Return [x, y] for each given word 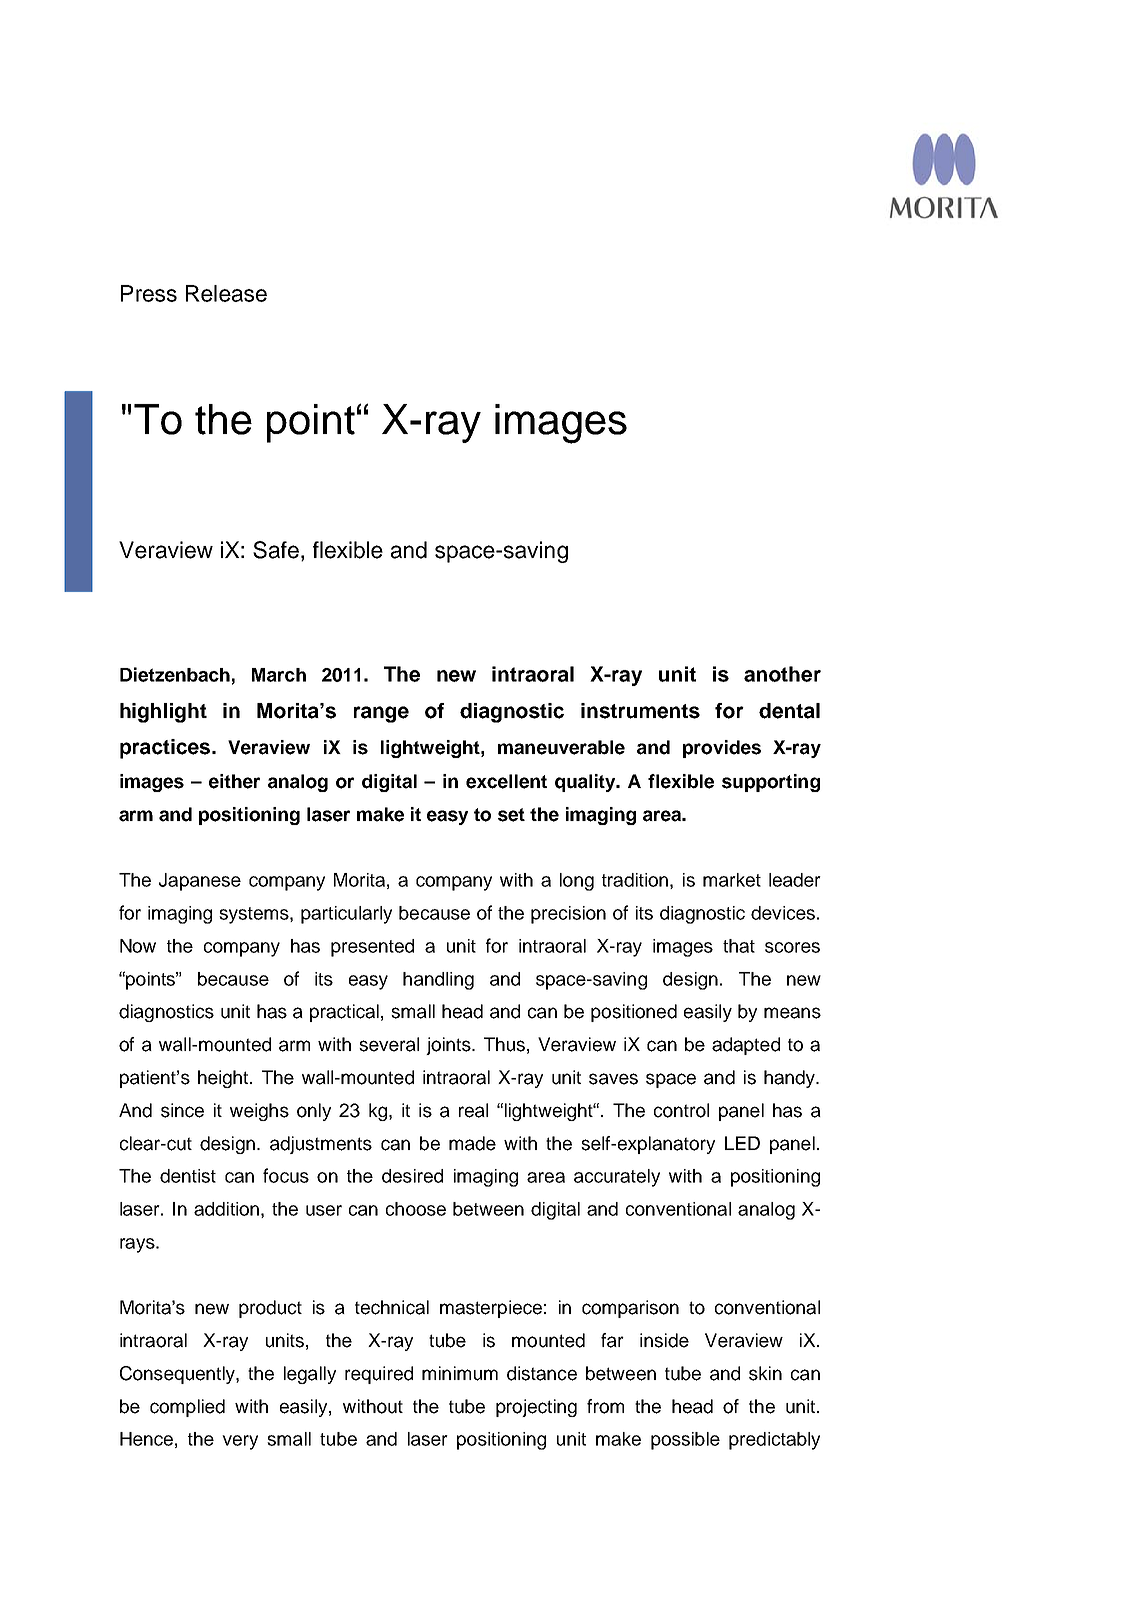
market [732, 880]
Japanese [200, 882]
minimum [460, 1373]
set [511, 815]
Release [226, 293]
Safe [276, 550]
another [782, 674]
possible [685, 1441]
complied [187, 1408]
